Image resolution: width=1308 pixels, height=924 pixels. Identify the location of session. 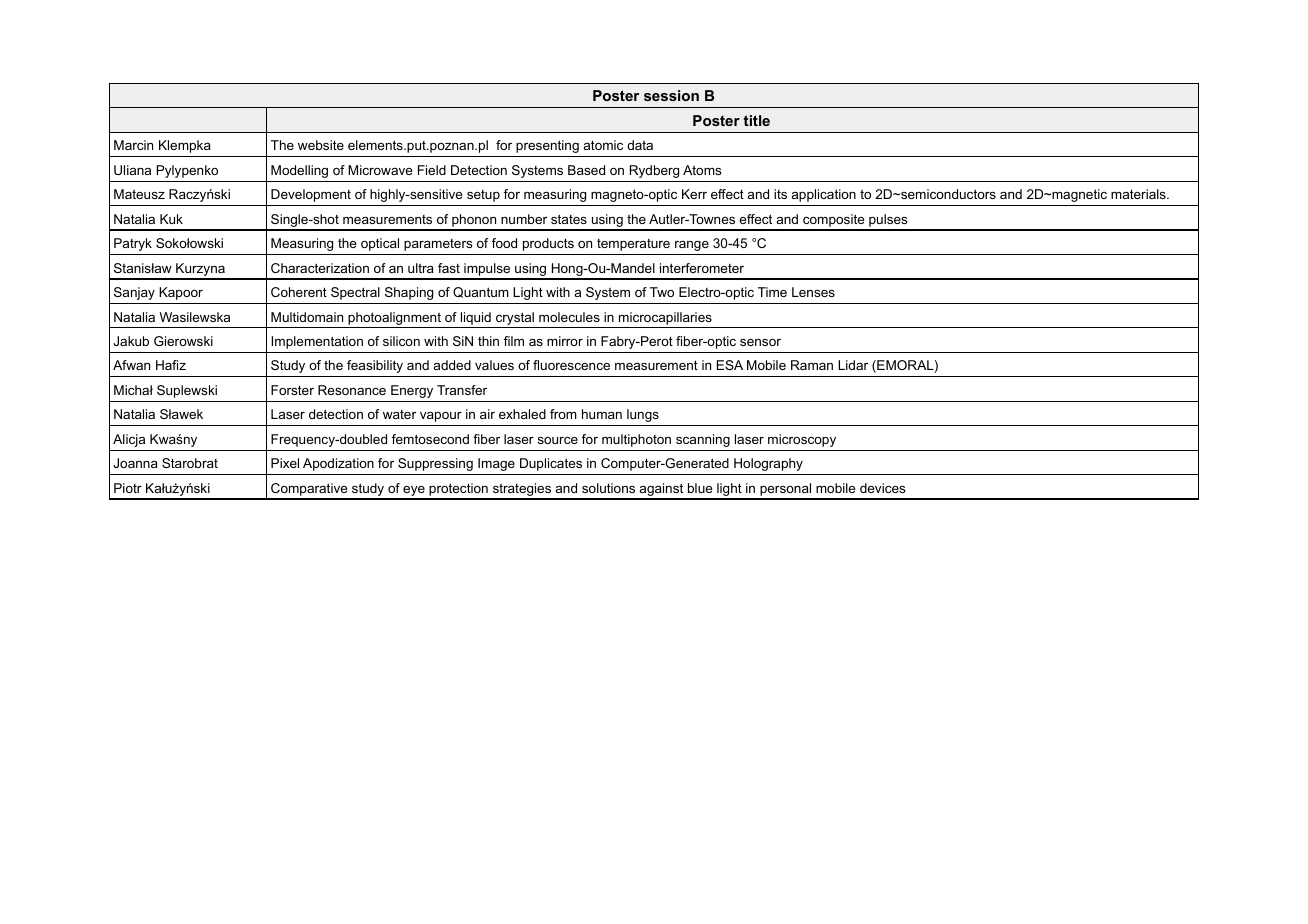
(671, 95).
